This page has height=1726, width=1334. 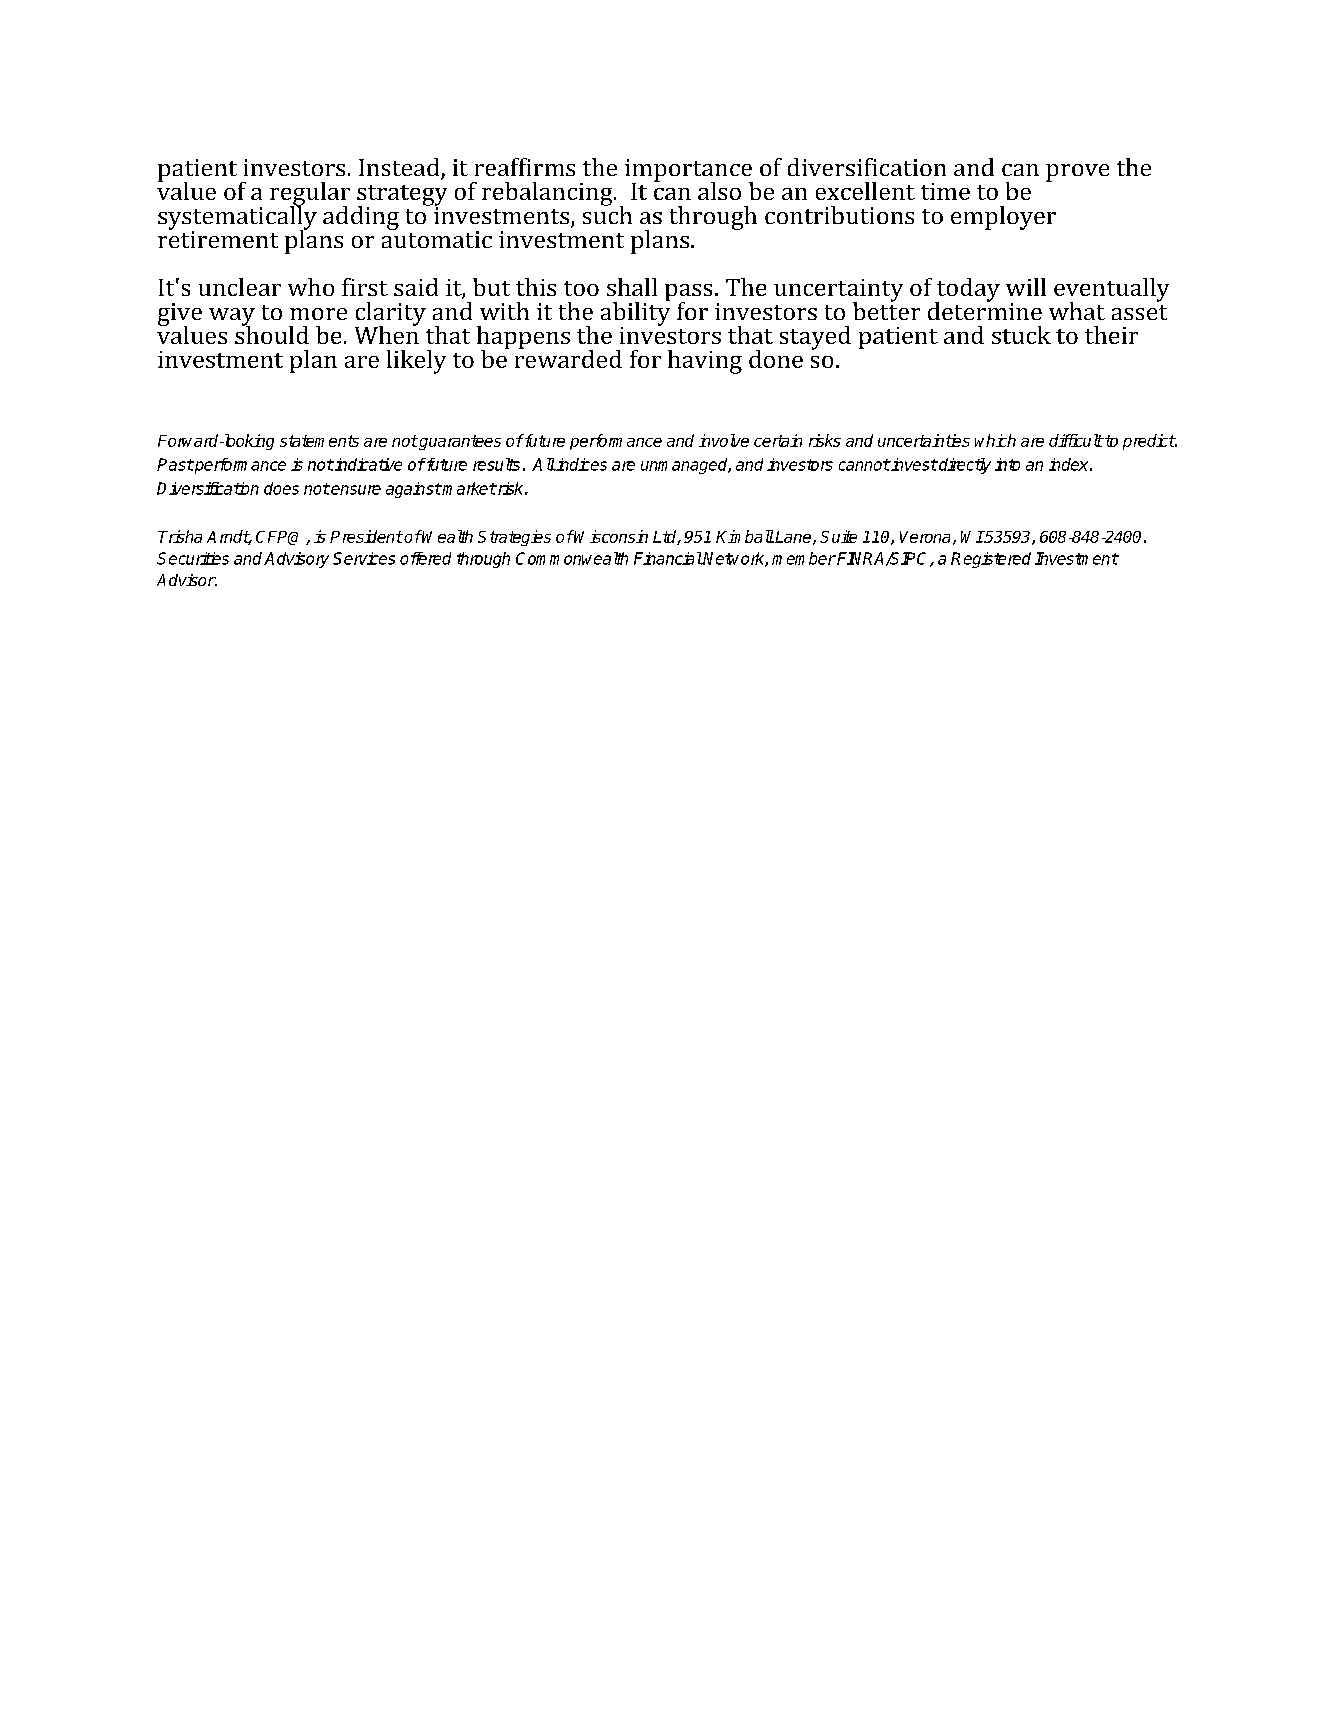 What do you see at coordinates (689, 171) in the page?
I see `importance` at bounding box center [689, 171].
